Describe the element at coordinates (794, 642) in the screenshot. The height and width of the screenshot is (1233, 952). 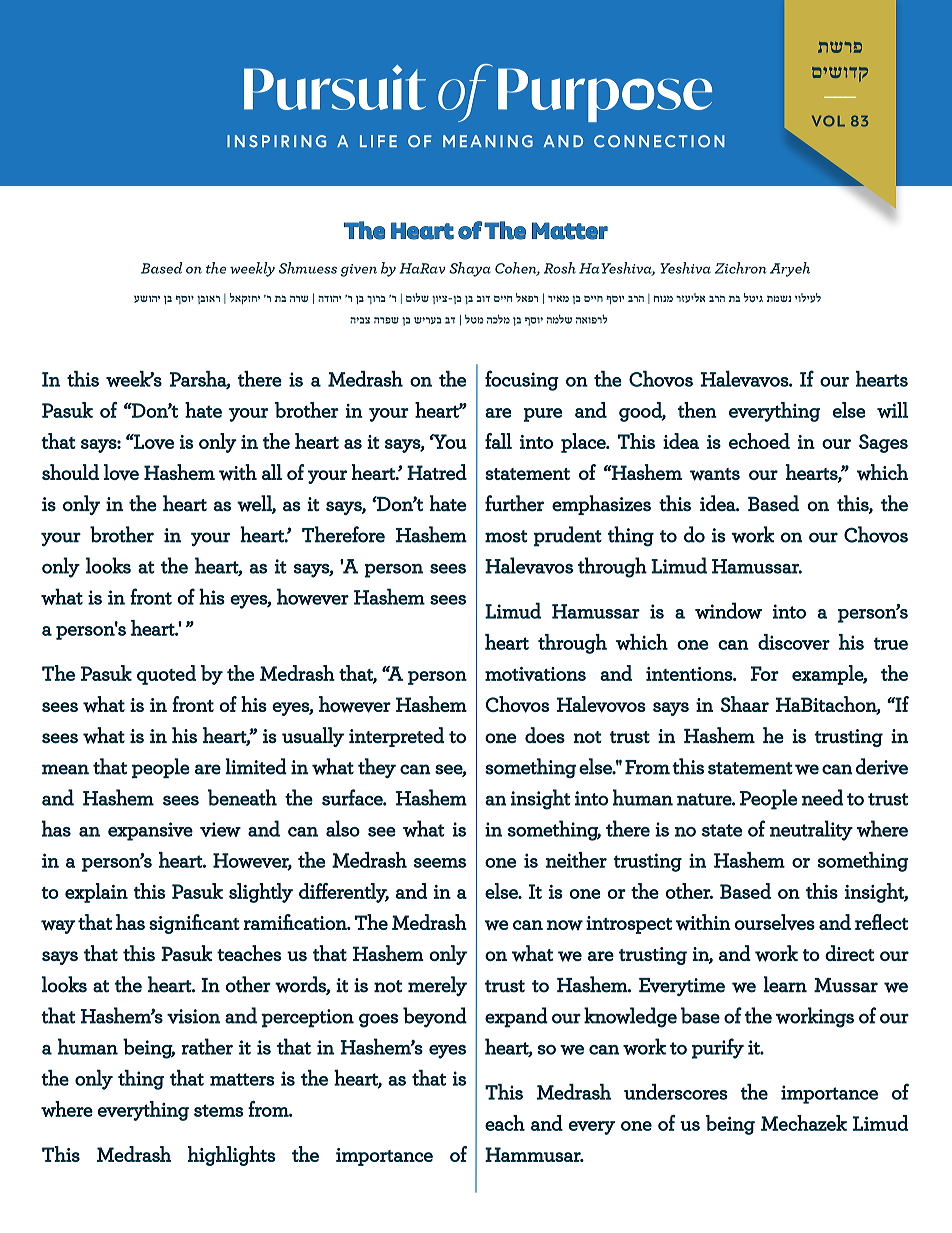
I see `discover` at that location.
